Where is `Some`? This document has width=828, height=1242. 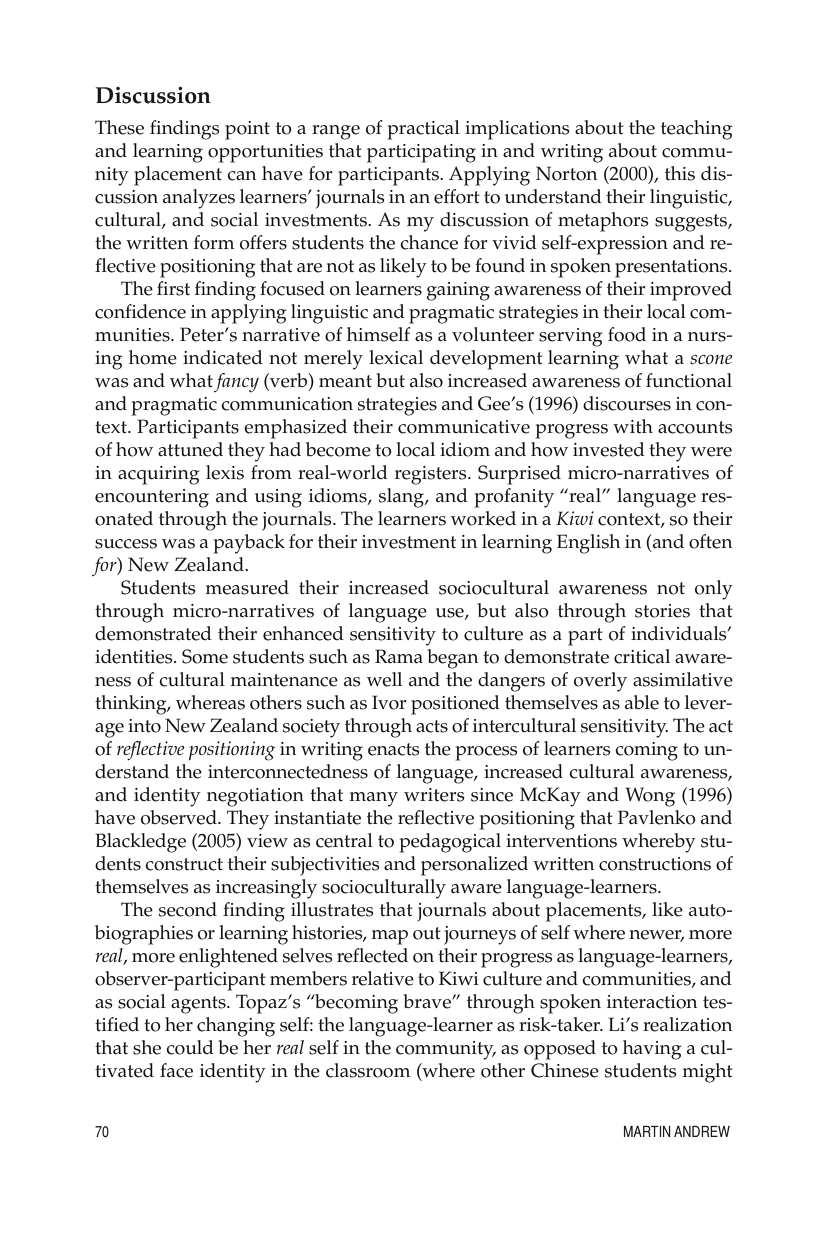 Some is located at coordinates (205, 656).
